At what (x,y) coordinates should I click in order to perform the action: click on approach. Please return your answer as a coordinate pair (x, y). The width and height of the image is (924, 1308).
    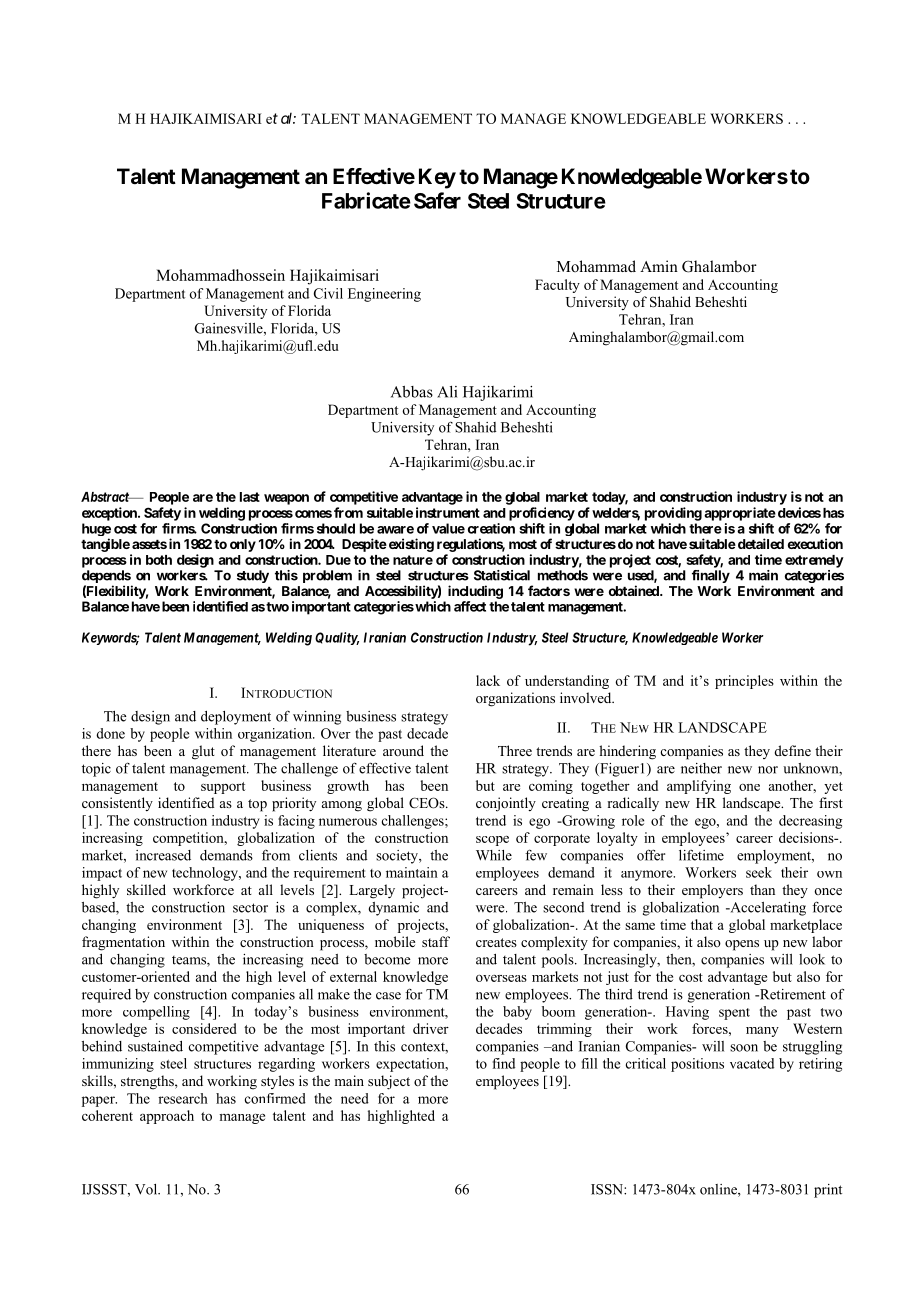
    Looking at the image, I should click on (167, 1117).
